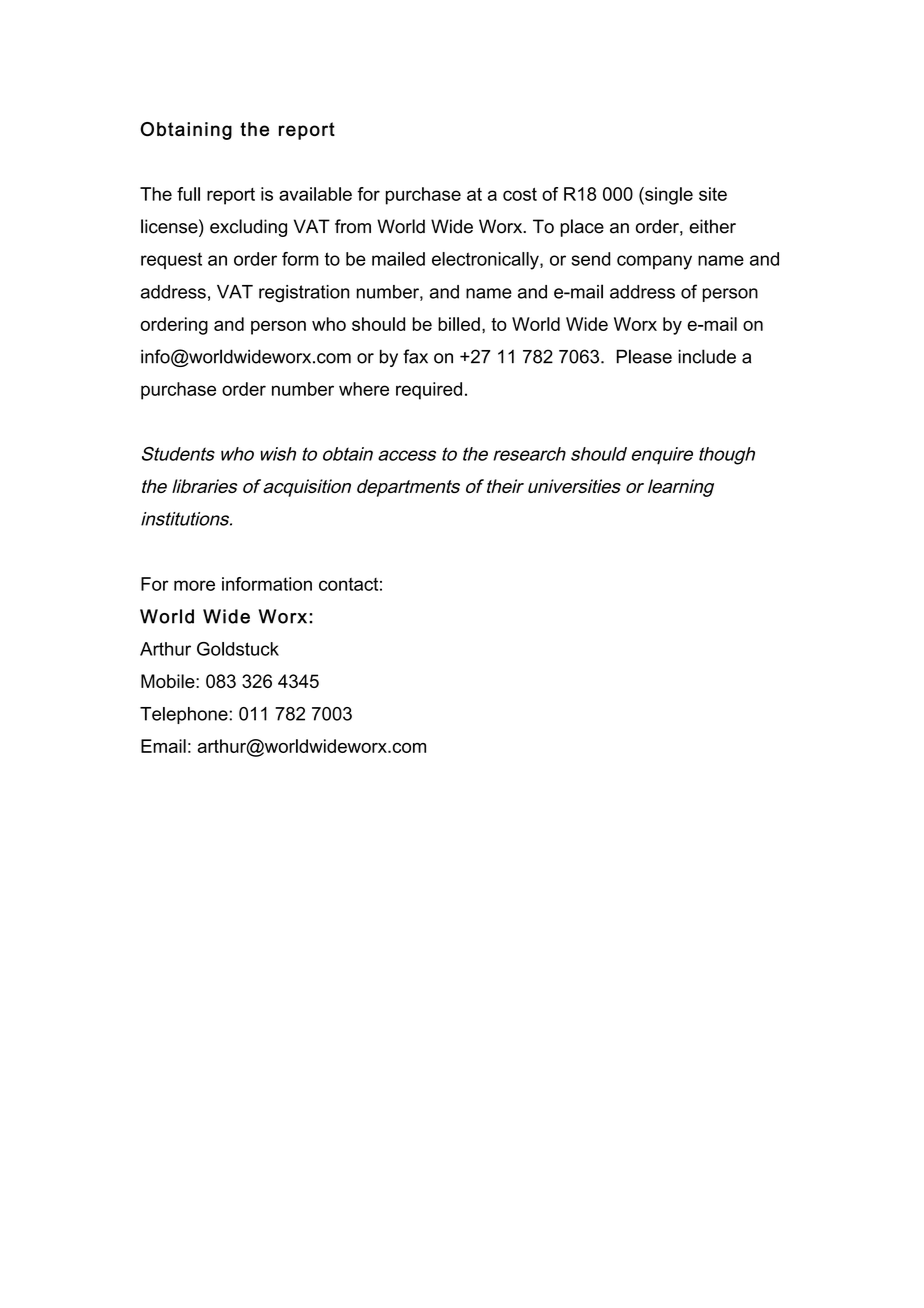 The image size is (924, 1308). What do you see at coordinates (194, 585) in the screenshot?
I see `more` at bounding box center [194, 585].
